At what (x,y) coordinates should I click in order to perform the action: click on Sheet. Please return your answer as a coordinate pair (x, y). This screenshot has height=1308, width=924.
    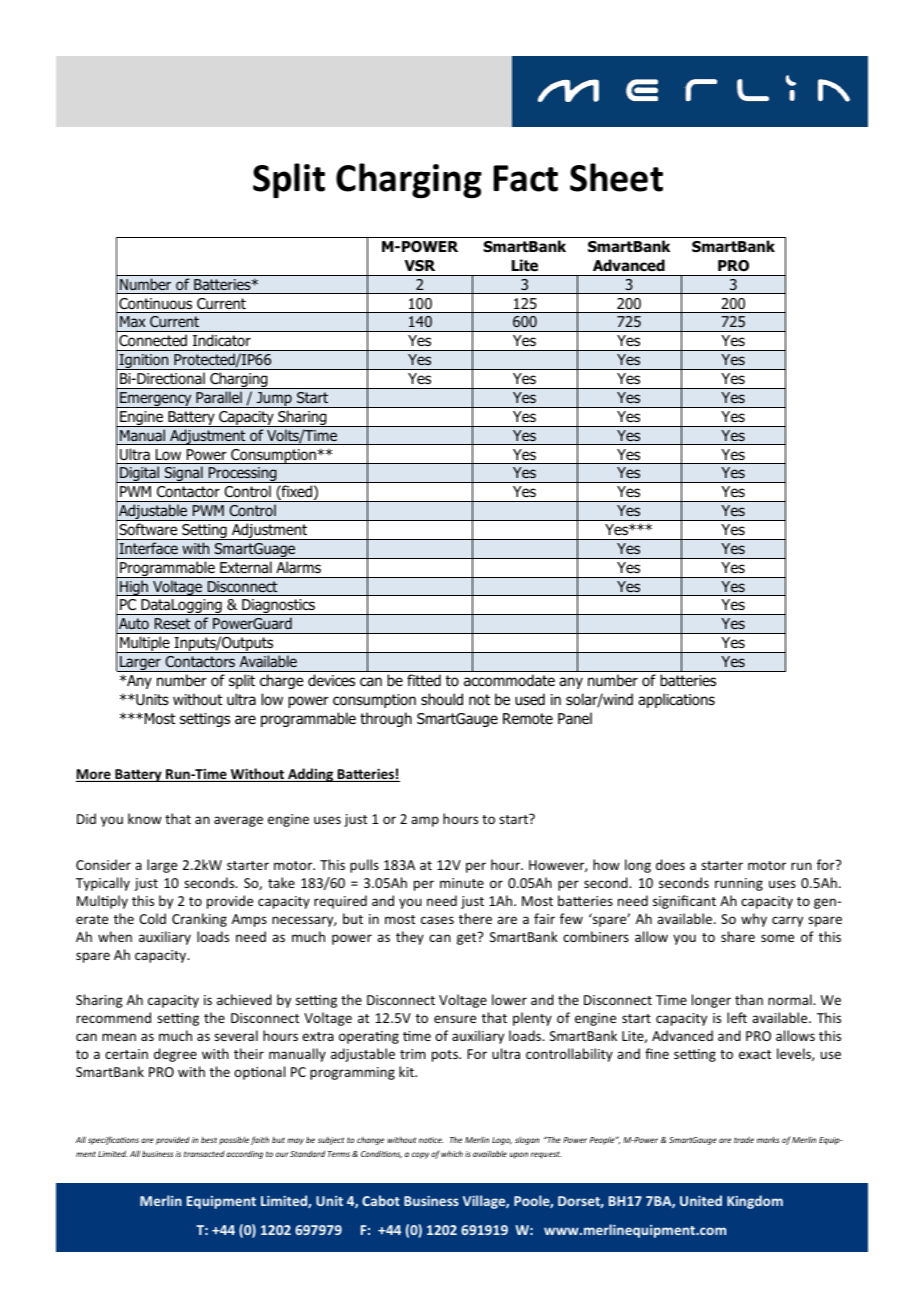
    Looking at the image, I should click on (616, 177).
